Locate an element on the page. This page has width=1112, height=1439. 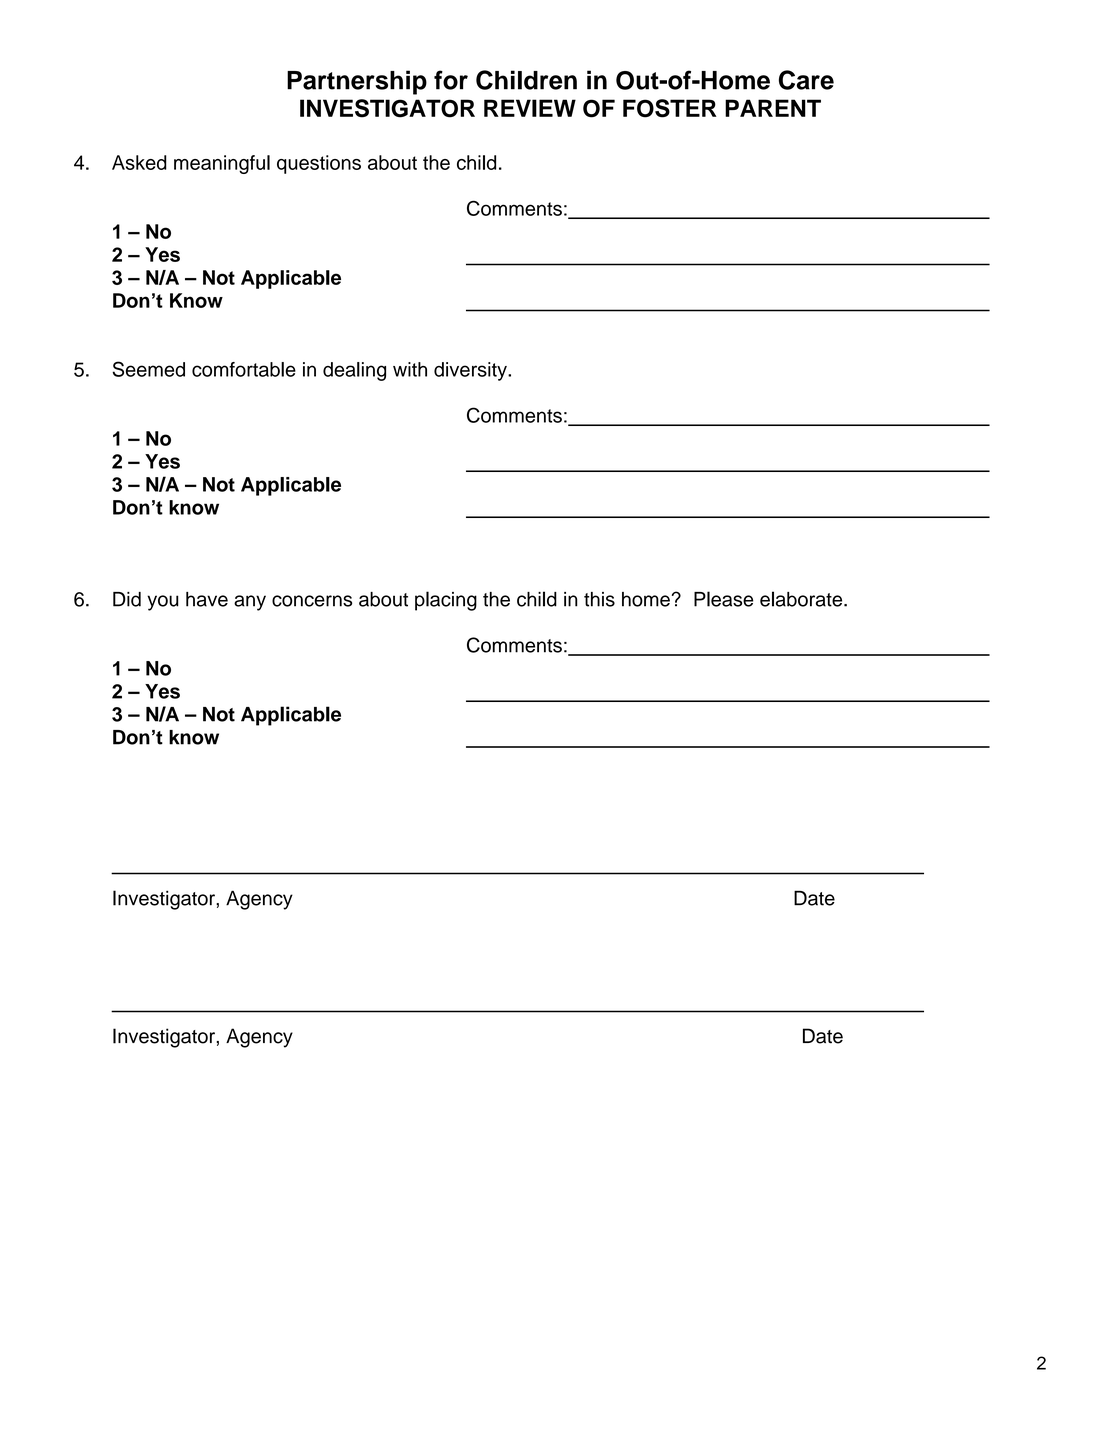
Please is located at coordinates (724, 599).
